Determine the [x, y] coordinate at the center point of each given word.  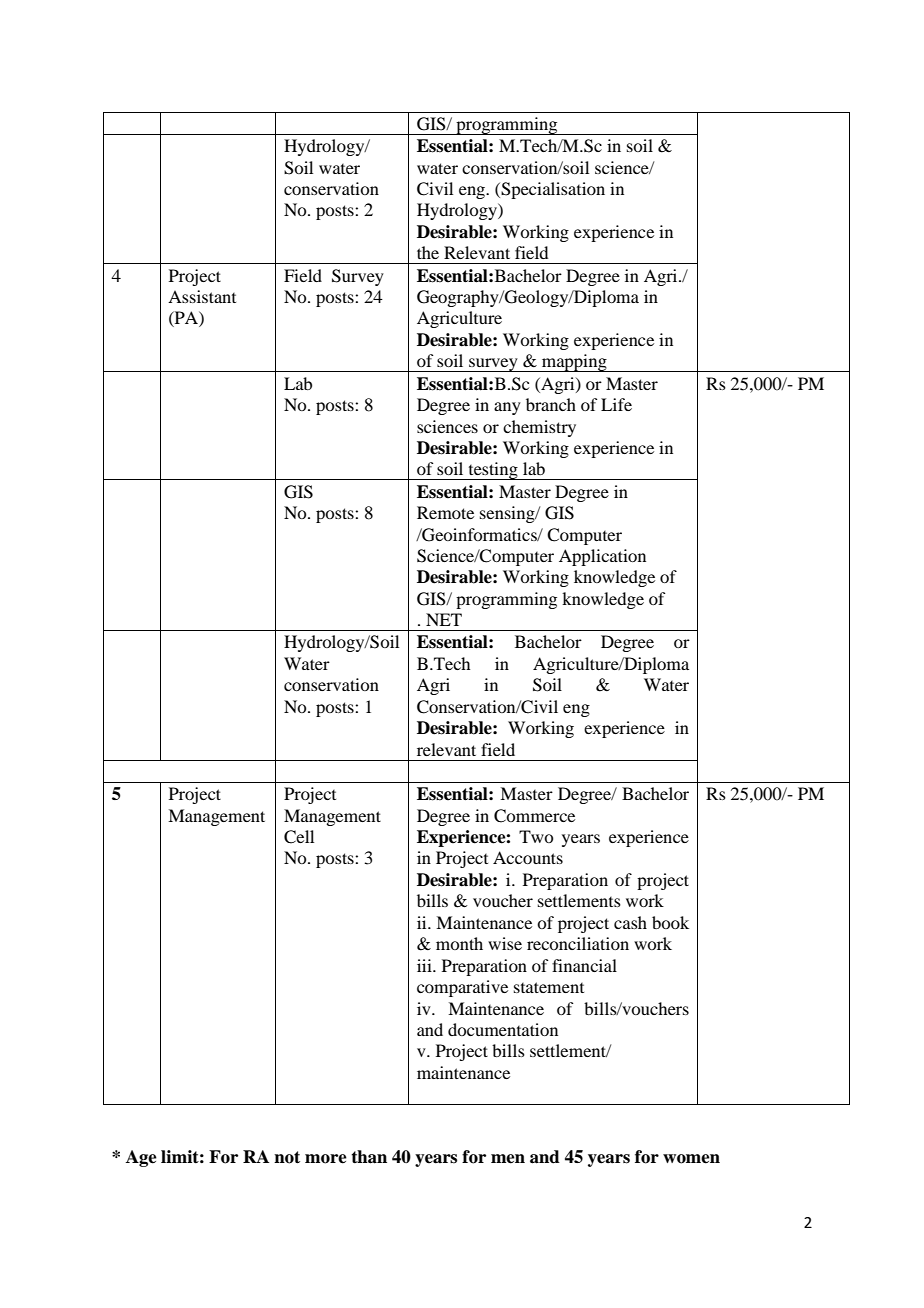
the [428, 252]
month [459, 943]
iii [425, 965]
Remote [445, 512]
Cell [299, 837]
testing [493, 471]
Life [616, 404]
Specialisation [552, 190]
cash [630, 922]
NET [444, 619]
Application [602, 557]
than [369, 1157]
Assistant [202, 296]
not [287, 1157]
